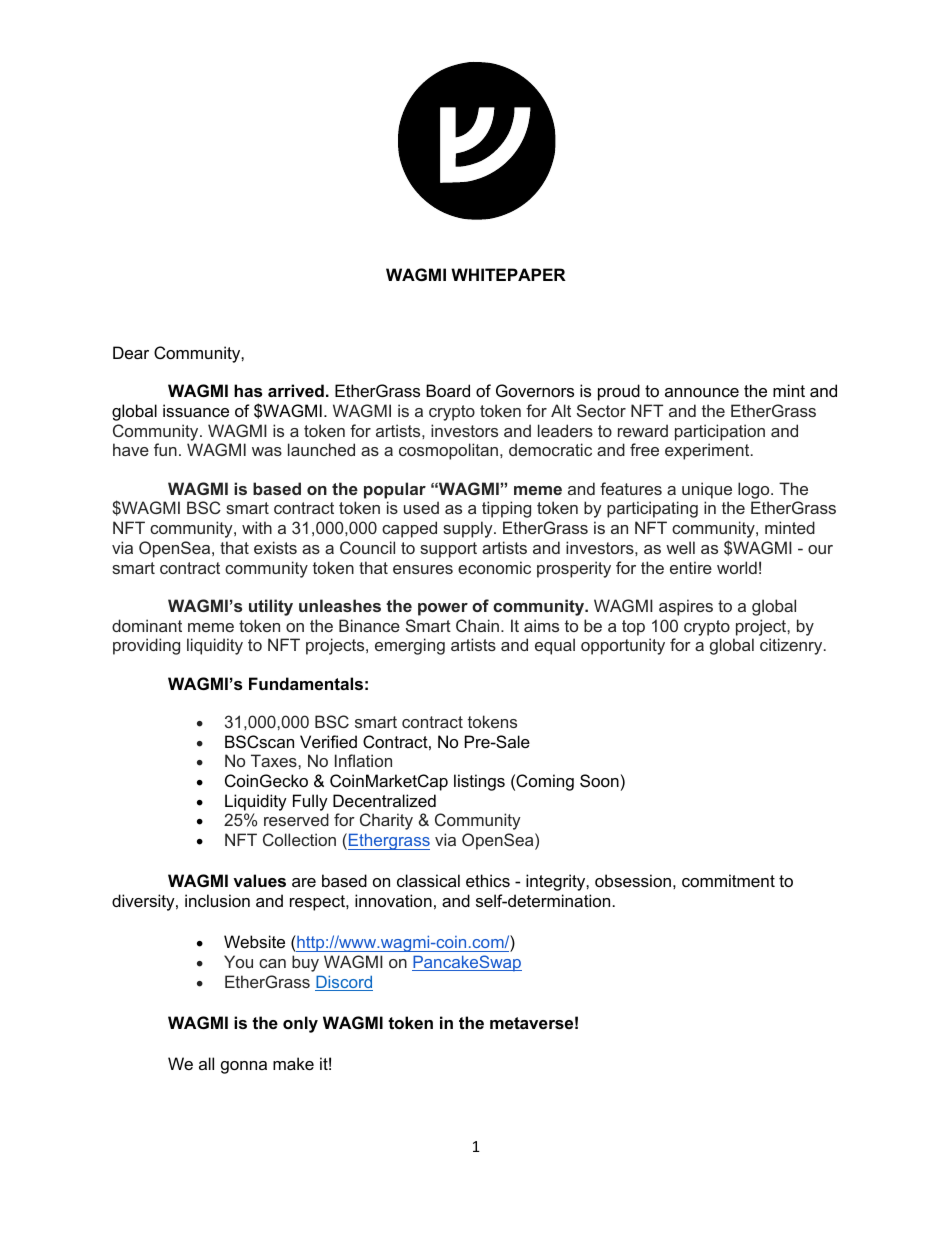 Image resolution: width=952 pixels, height=1233 pixels. I want to click on obsession, so click(633, 880).
